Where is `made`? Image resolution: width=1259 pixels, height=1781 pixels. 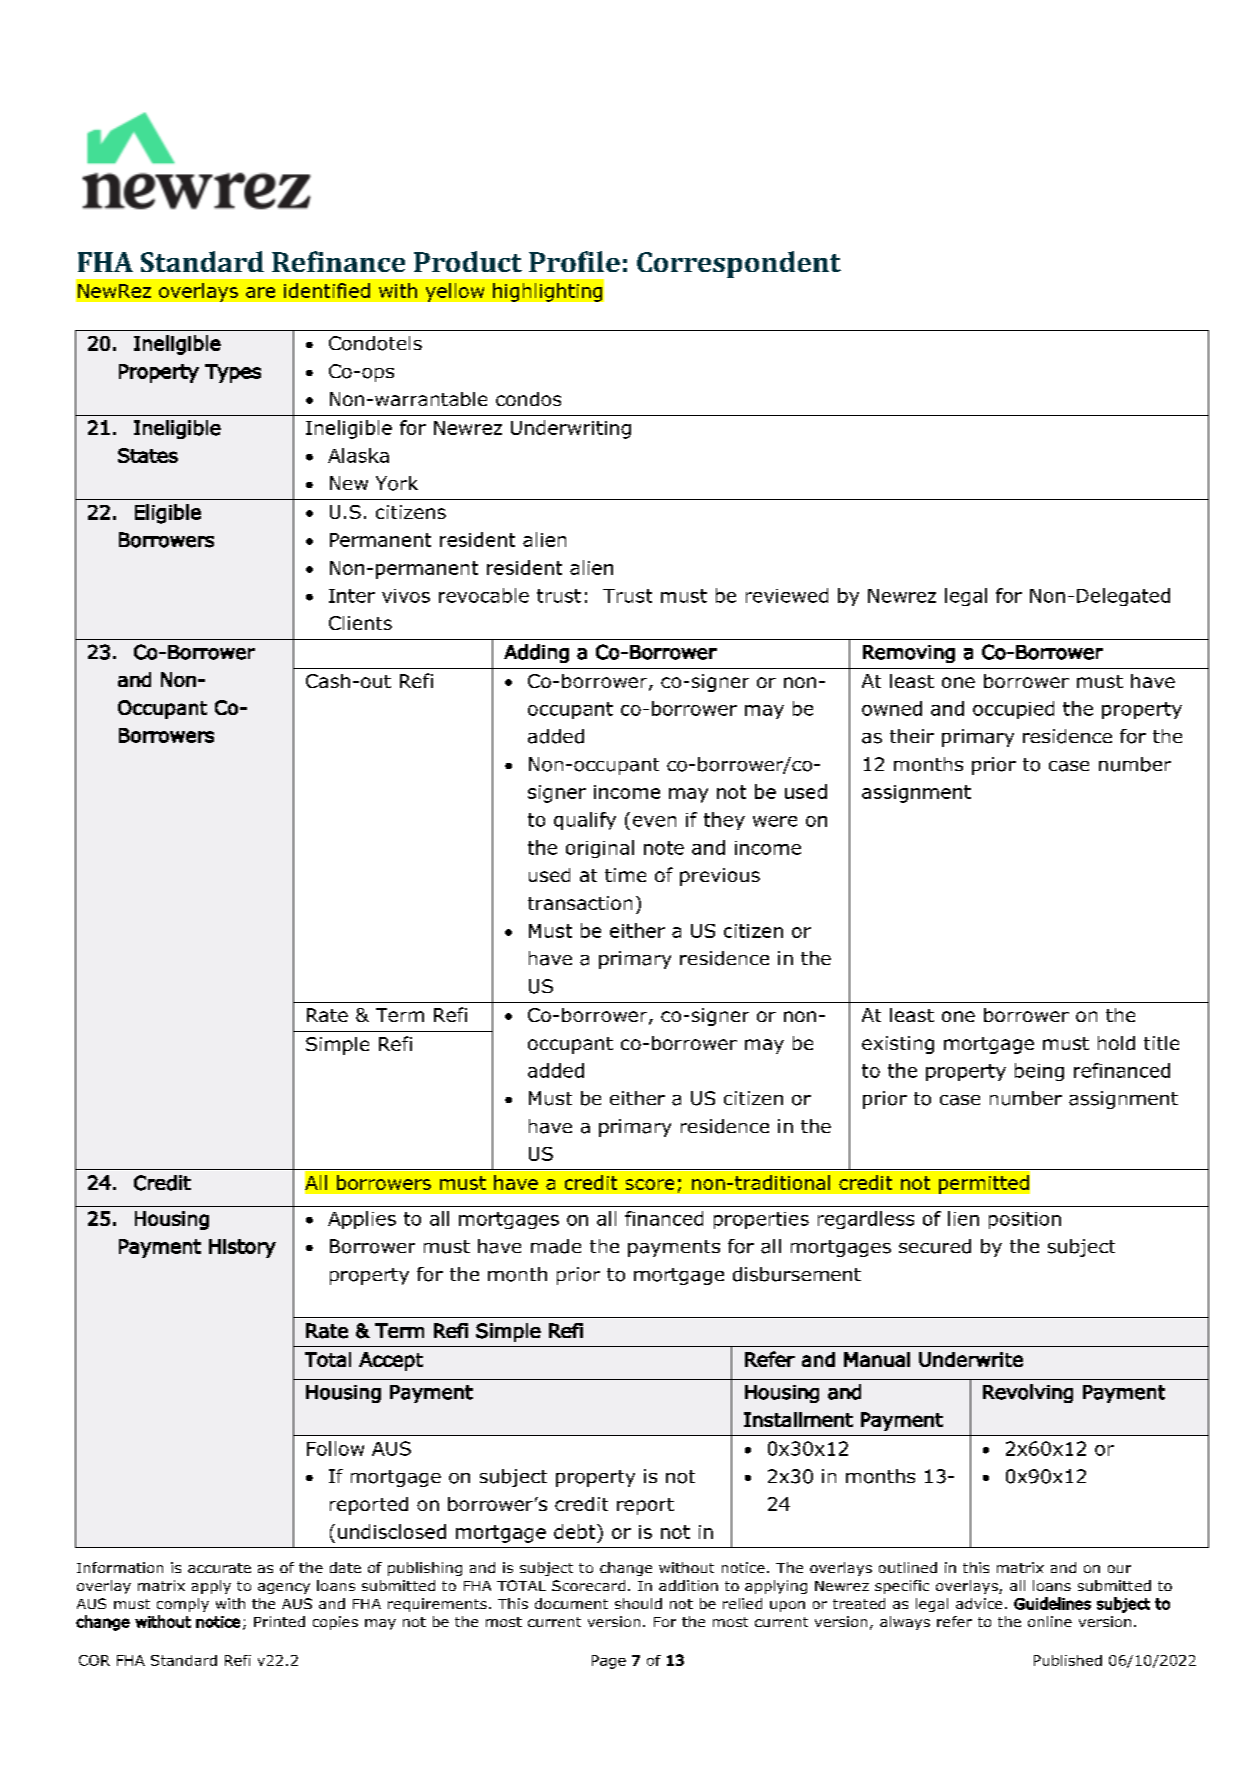
made is located at coordinates (556, 1246).
